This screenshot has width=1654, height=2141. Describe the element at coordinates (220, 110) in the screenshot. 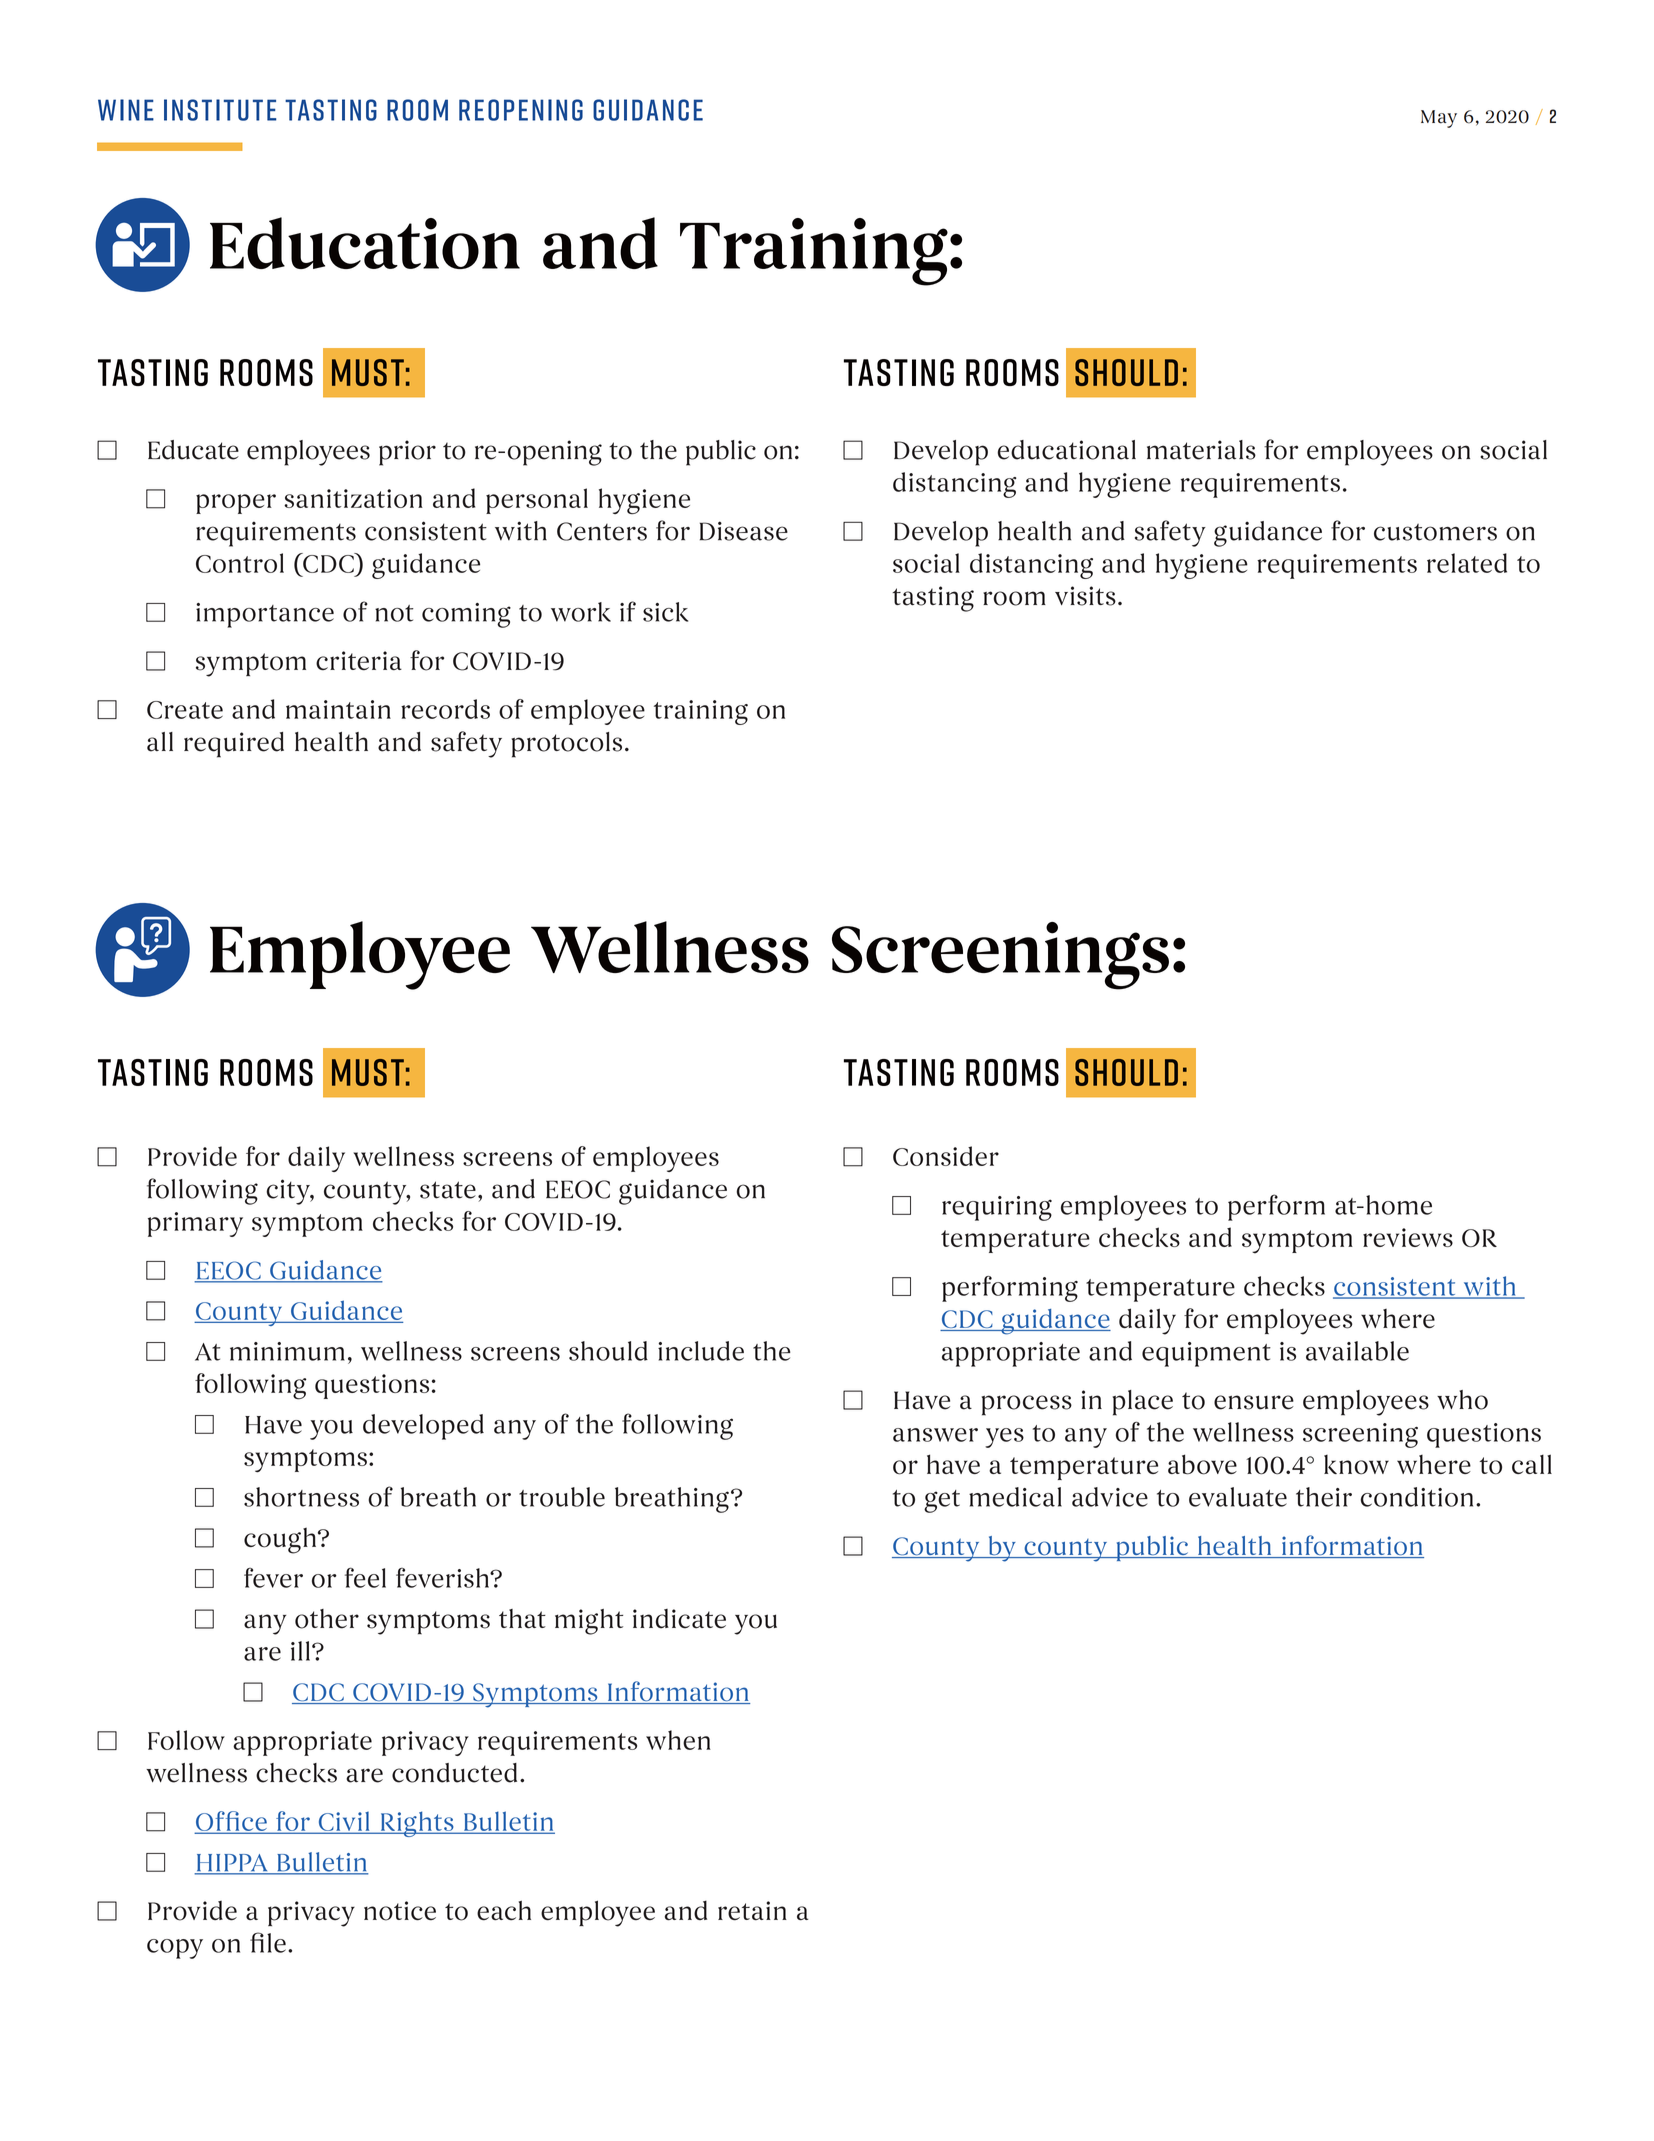

I see `INSTITUTE` at that location.
